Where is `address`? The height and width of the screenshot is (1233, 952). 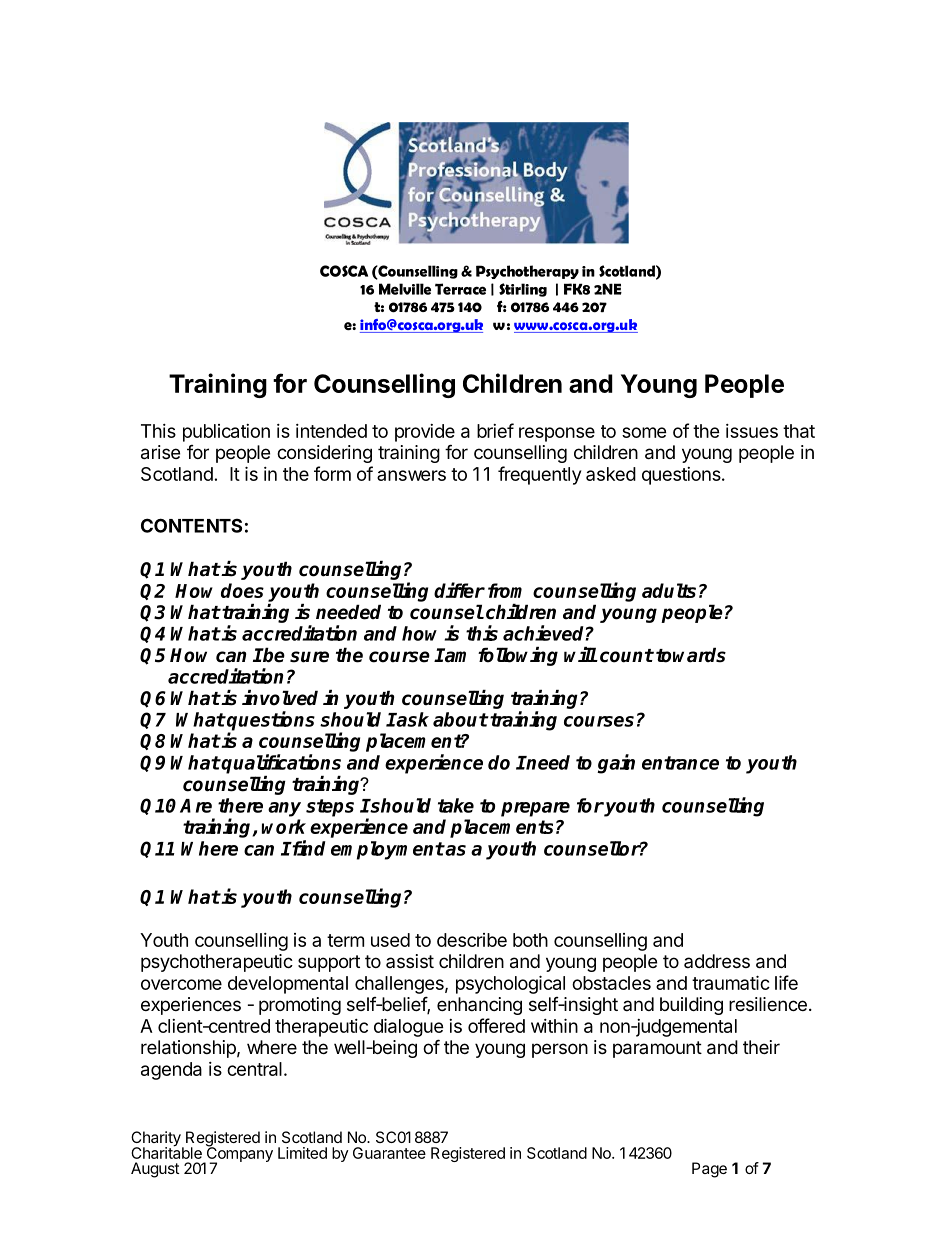
address is located at coordinates (717, 961).
